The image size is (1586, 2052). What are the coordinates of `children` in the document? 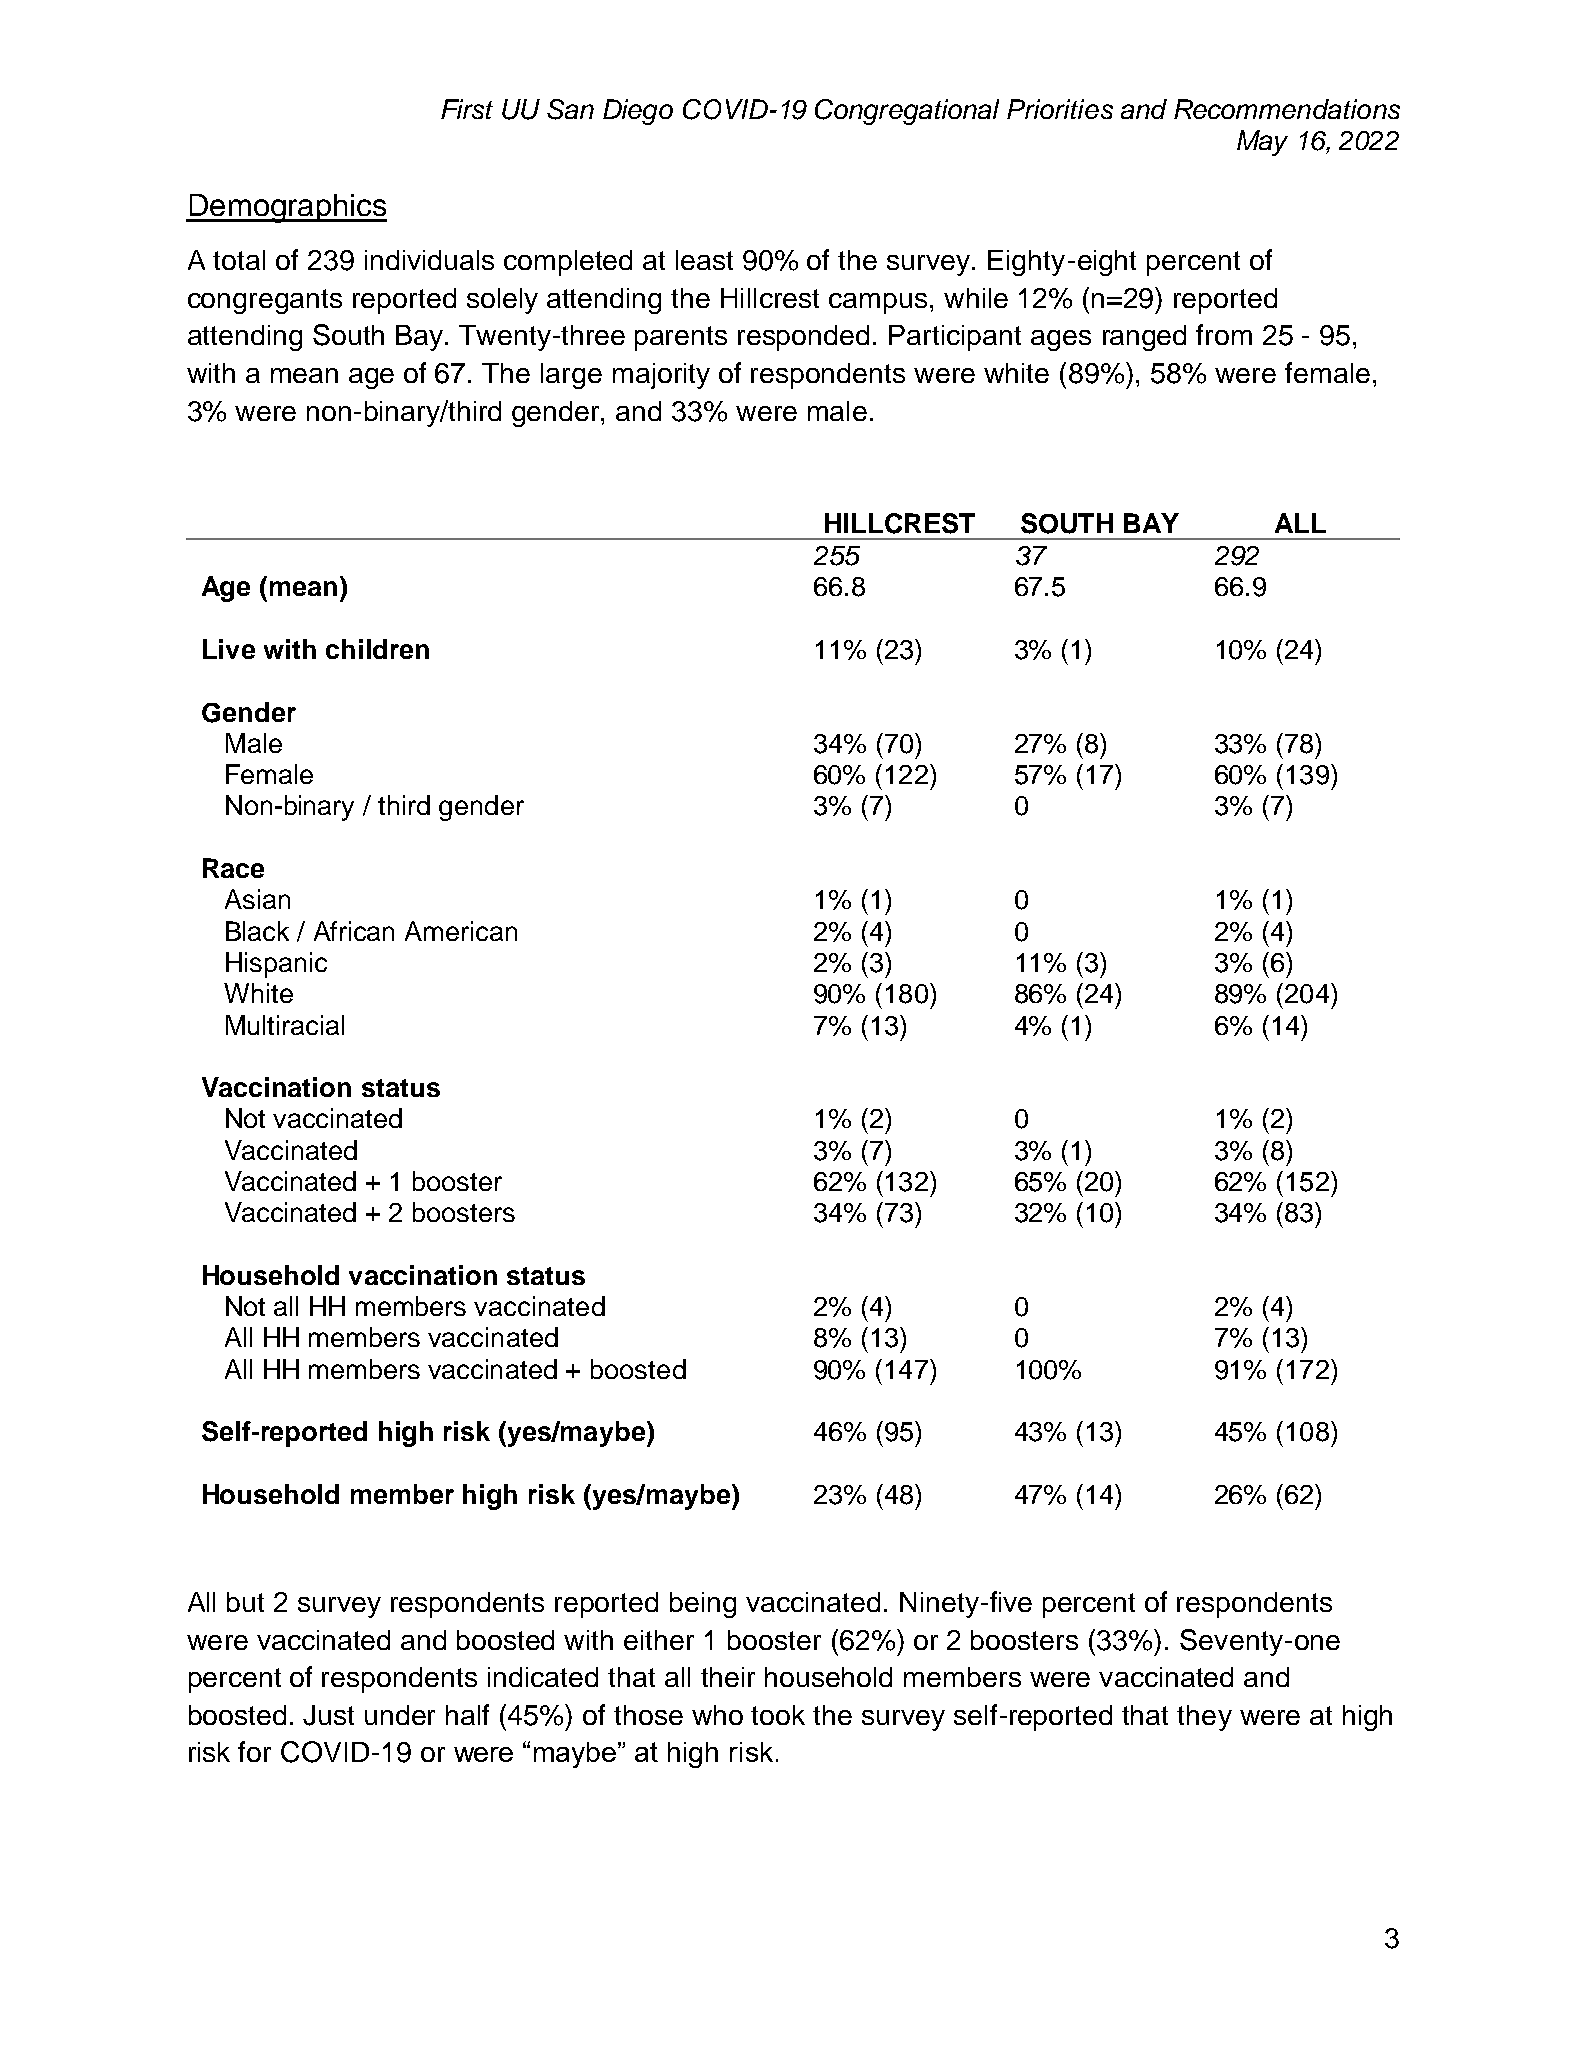 It's located at (377, 649).
